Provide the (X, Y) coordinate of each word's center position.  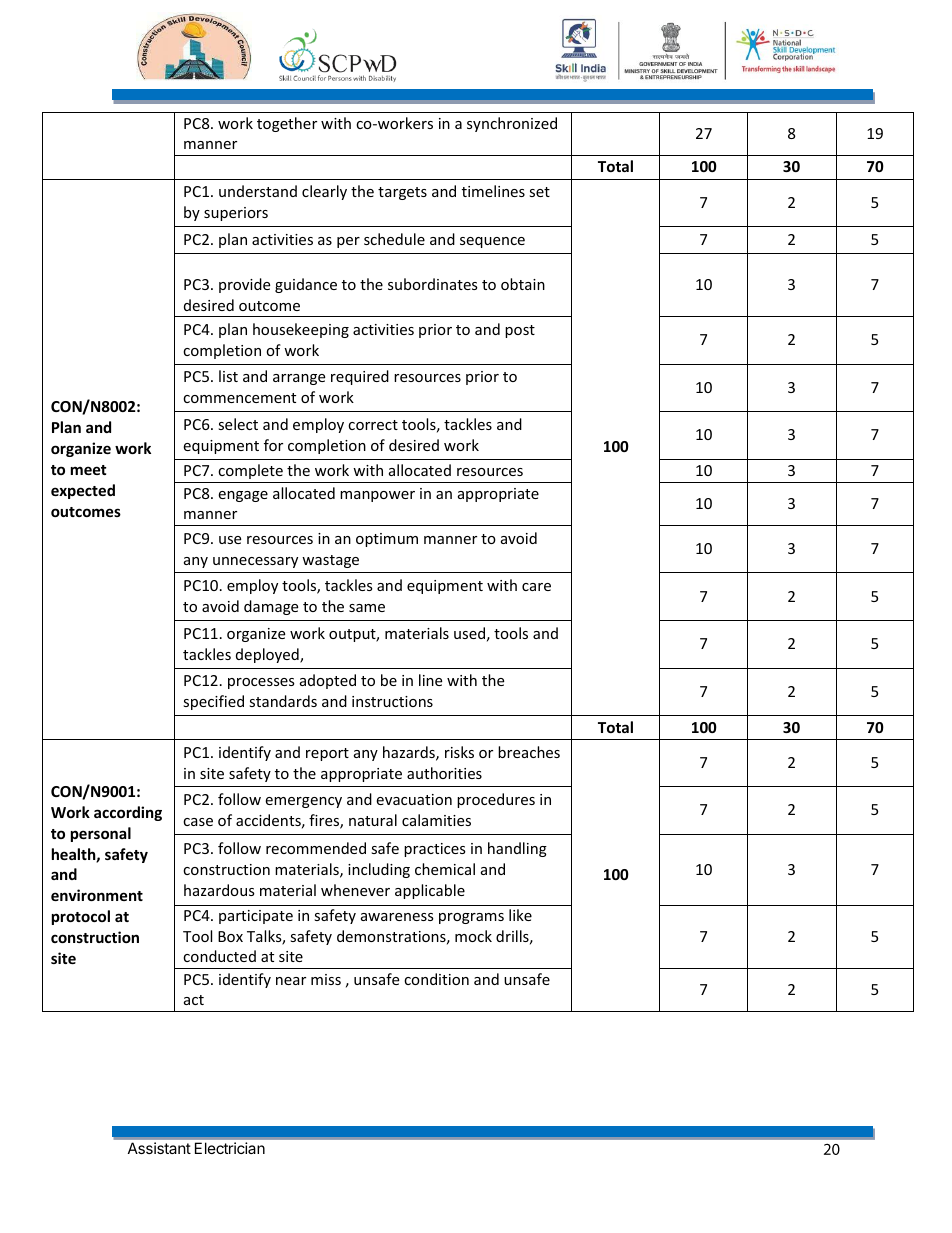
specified (213, 702)
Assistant (159, 1148)
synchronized (512, 124)
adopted (328, 681)
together (287, 124)
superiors (236, 214)
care (536, 587)
